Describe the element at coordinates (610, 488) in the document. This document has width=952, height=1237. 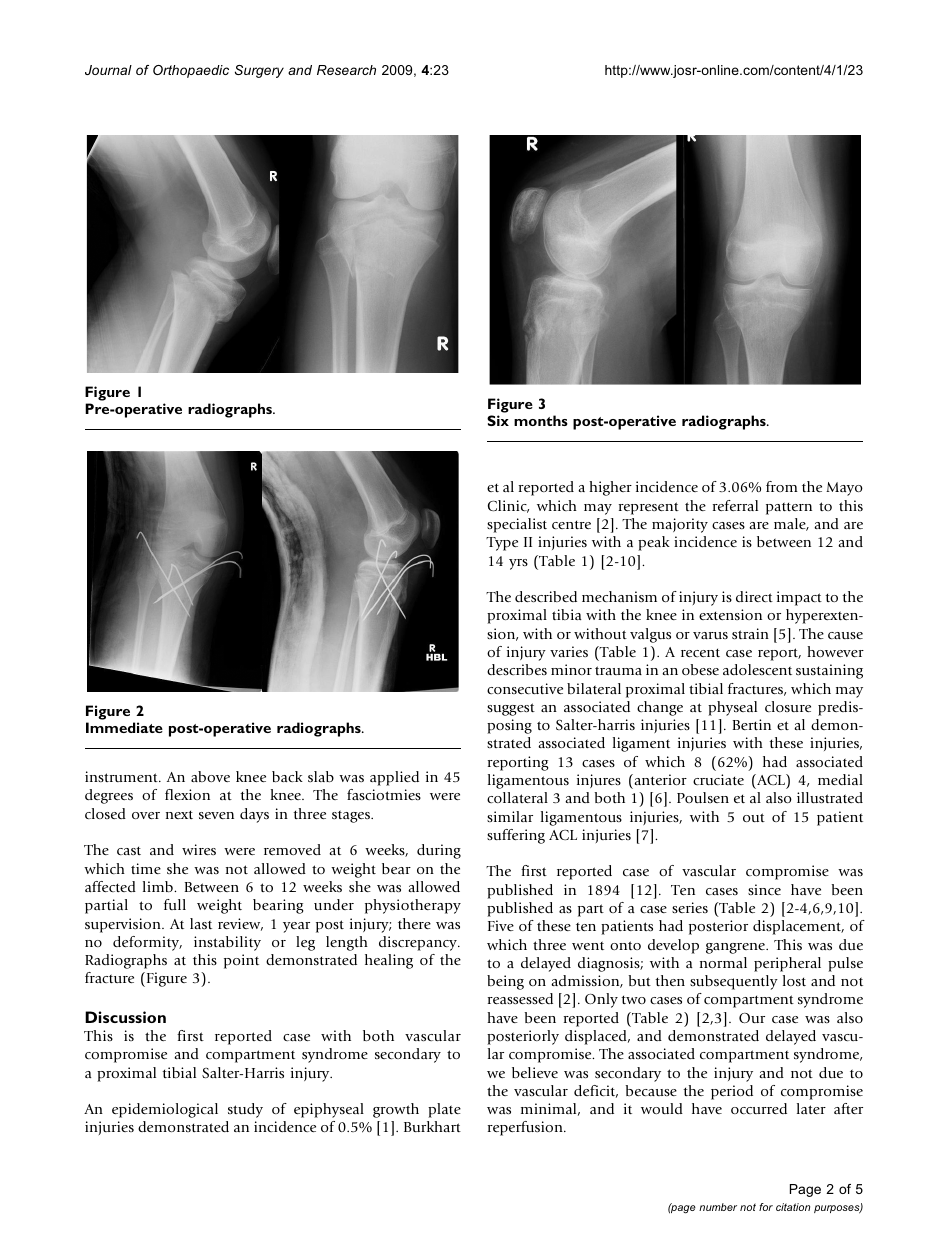
I see `higher` at that location.
